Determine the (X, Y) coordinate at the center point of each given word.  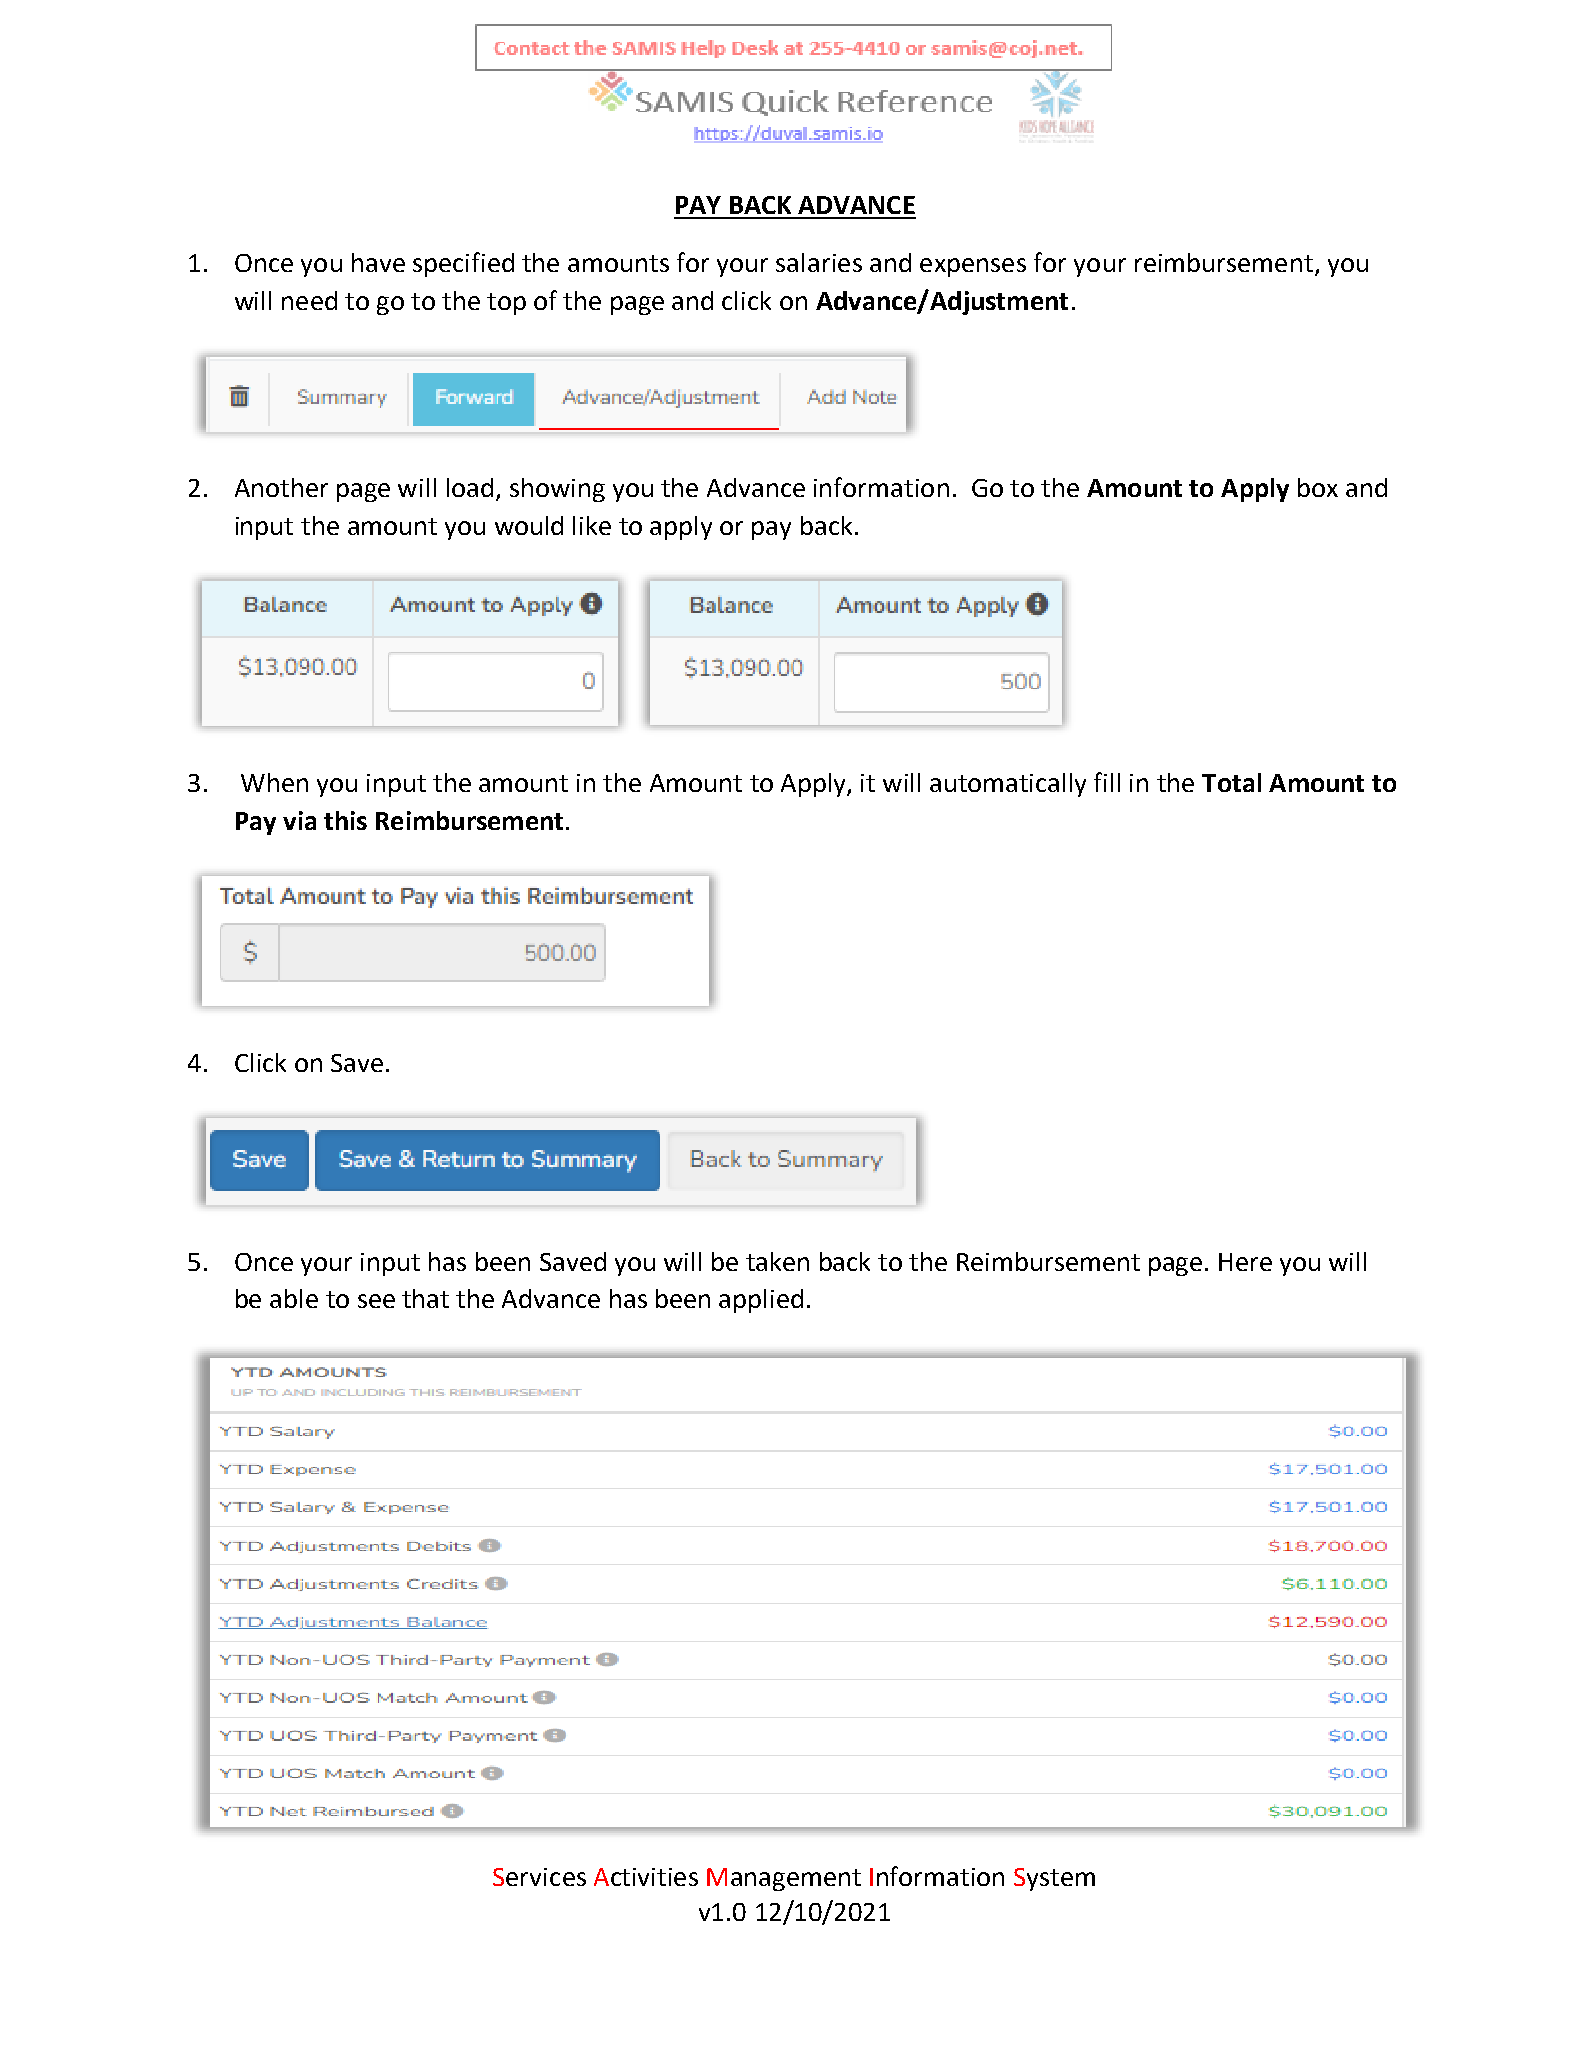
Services (539, 1877)
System (1054, 1879)
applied (761, 1301)
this (345, 820)
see (376, 1301)
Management (784, 1879)
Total (1231, 782)
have (378, 262)
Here (1245, 1262)
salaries (819, 262)
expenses (973, 267)
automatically (1008, 785)
